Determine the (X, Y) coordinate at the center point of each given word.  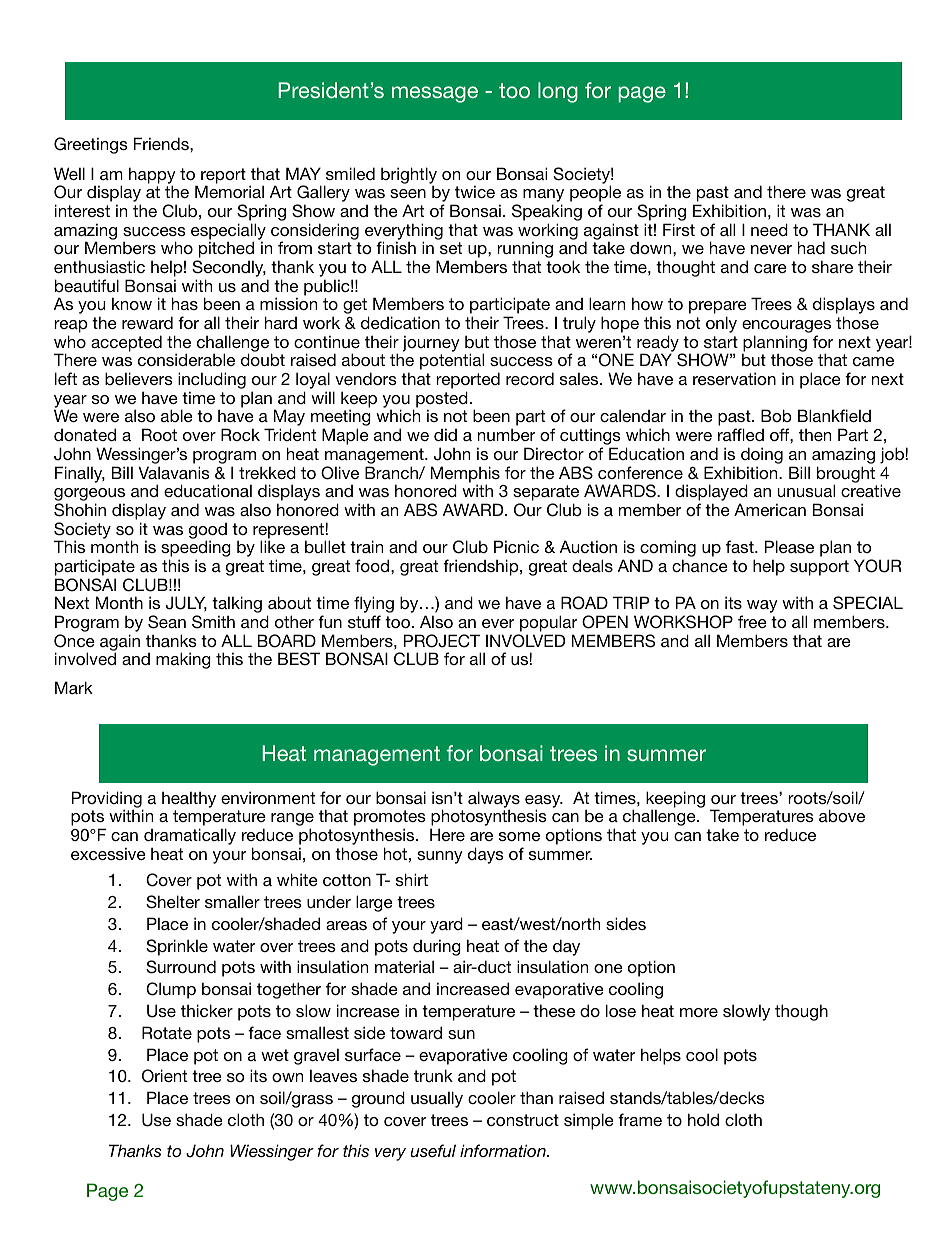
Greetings (91, 145)
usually (437, 1099)
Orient (164, 1076)
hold (703, 1119)
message (435, 94)
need (769, 229)
